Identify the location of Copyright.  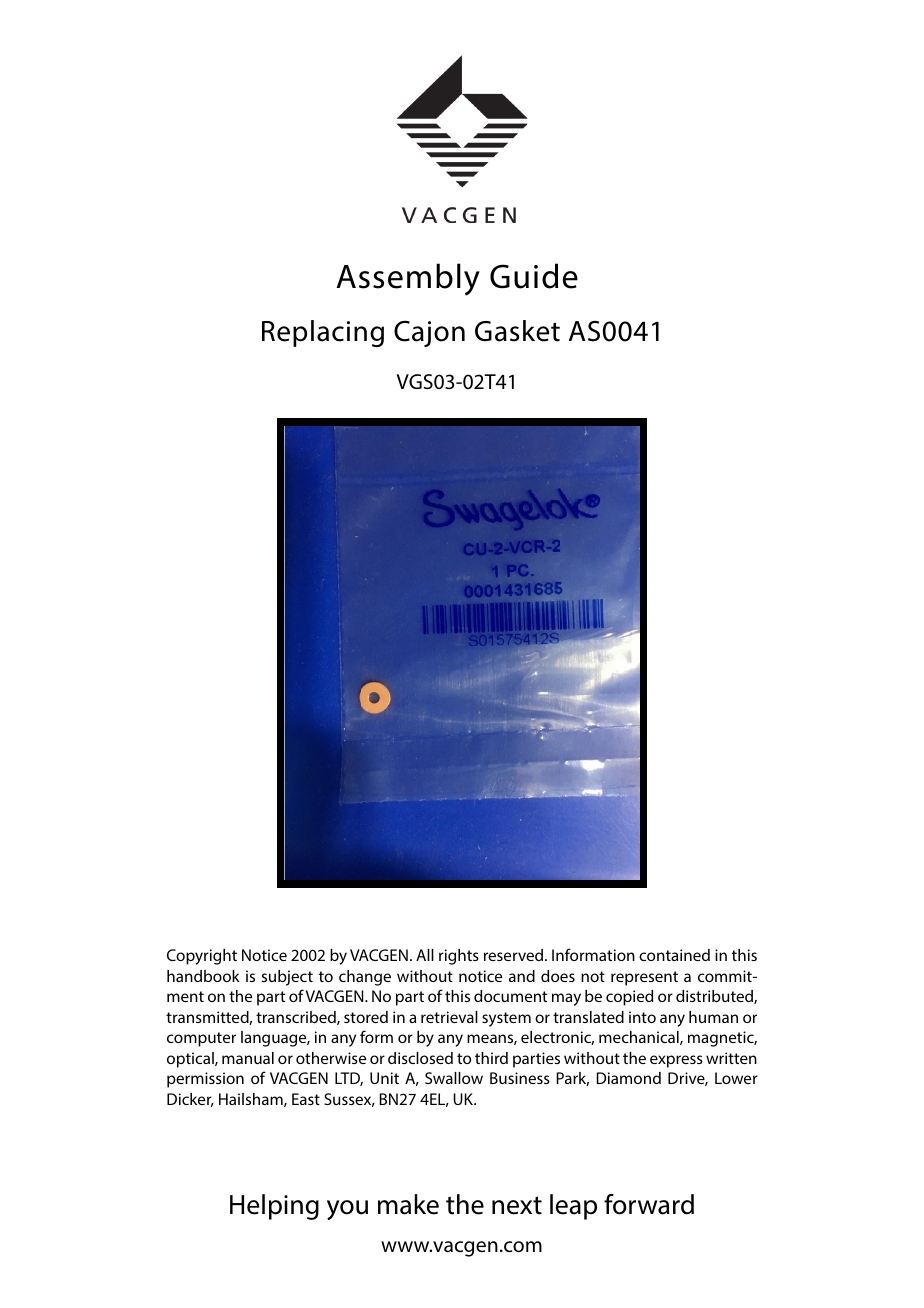
(202, 957).
